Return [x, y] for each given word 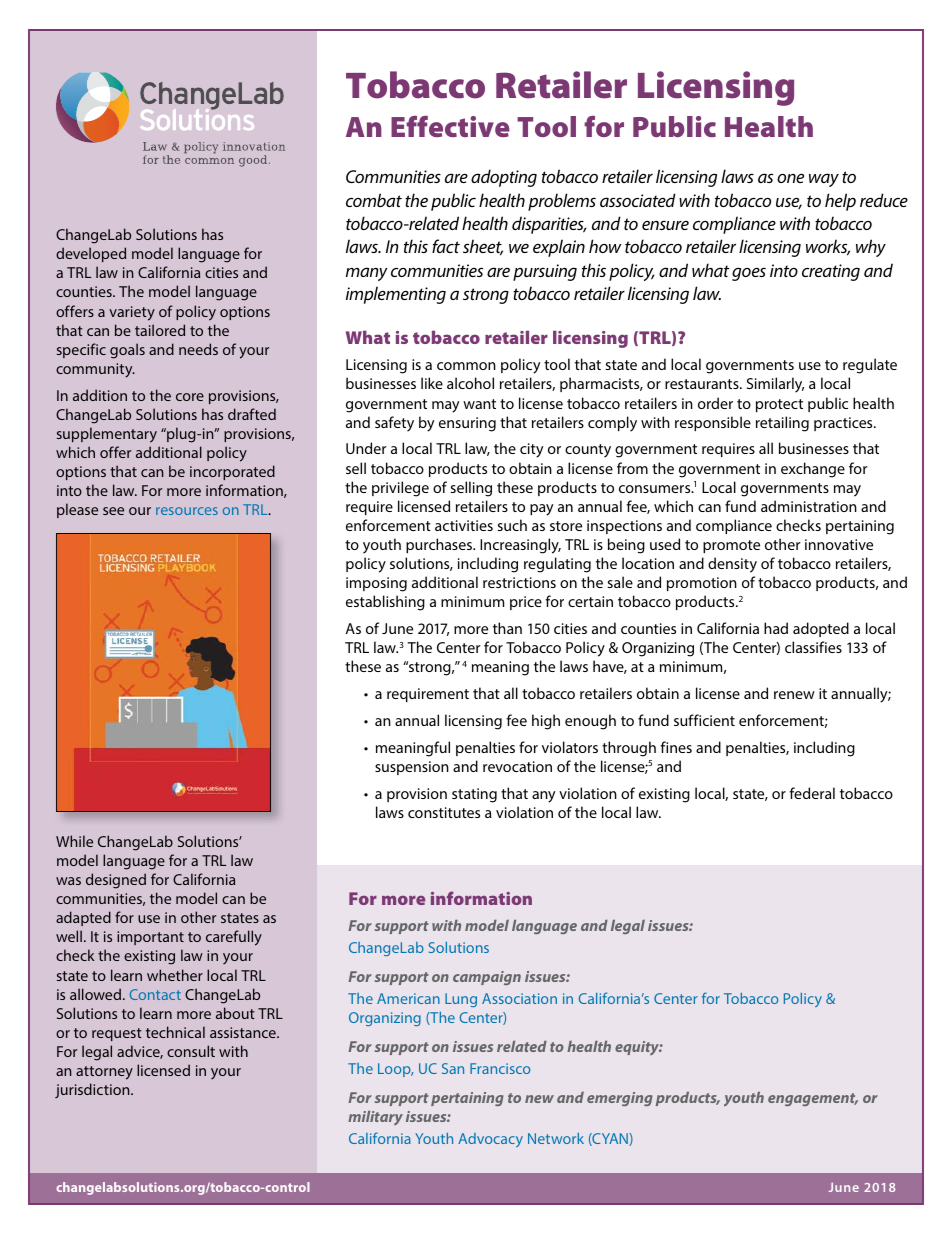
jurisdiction [93, 1090]
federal [812, 793]
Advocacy [490, 1140]
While [74, 841]
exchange [813, 470]
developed [91, 254]
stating [474, 795]
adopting [504, 178]
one [790, 178]
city [531, 450]
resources [187, 511]
